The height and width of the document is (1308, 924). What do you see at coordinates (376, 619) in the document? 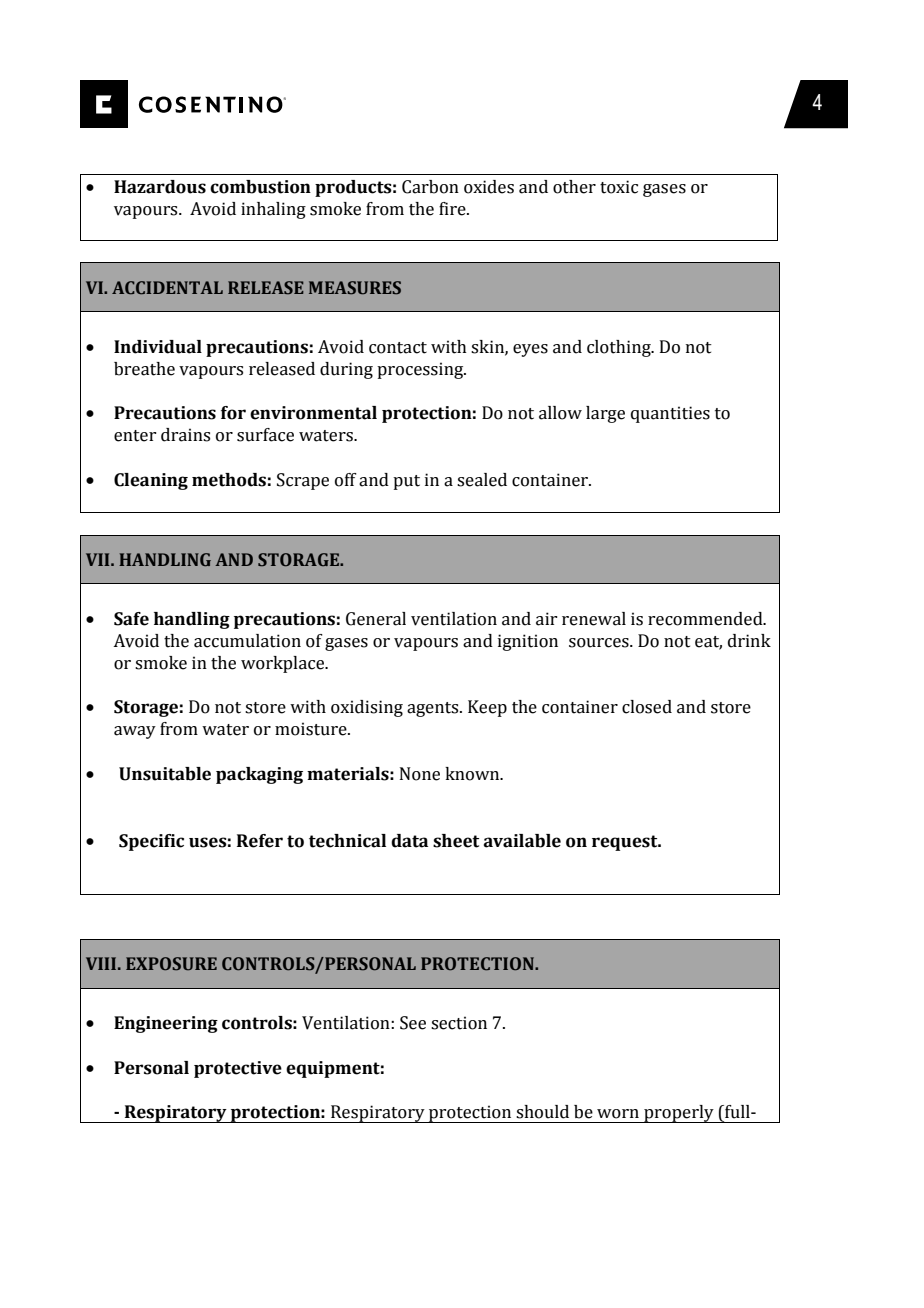
I see `General` at bounding box center [376, 619].
